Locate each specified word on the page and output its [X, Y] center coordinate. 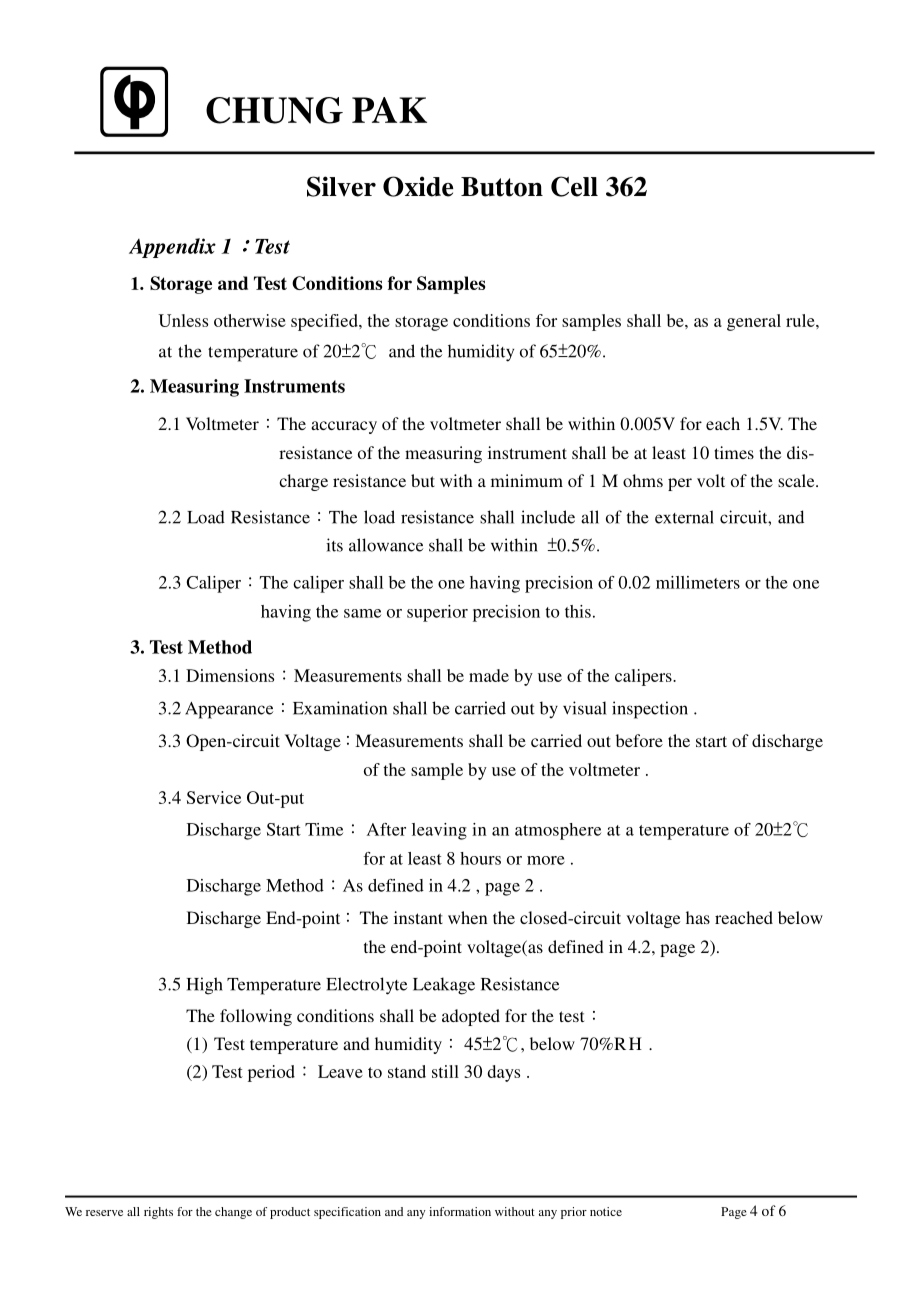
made [489, 675]
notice [606, 1211]
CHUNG [274, 110]
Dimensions [230, 675]
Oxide [418, 186]
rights [158, 1213]
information [460, 1211]
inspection [650, 710]
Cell [574, 186]
